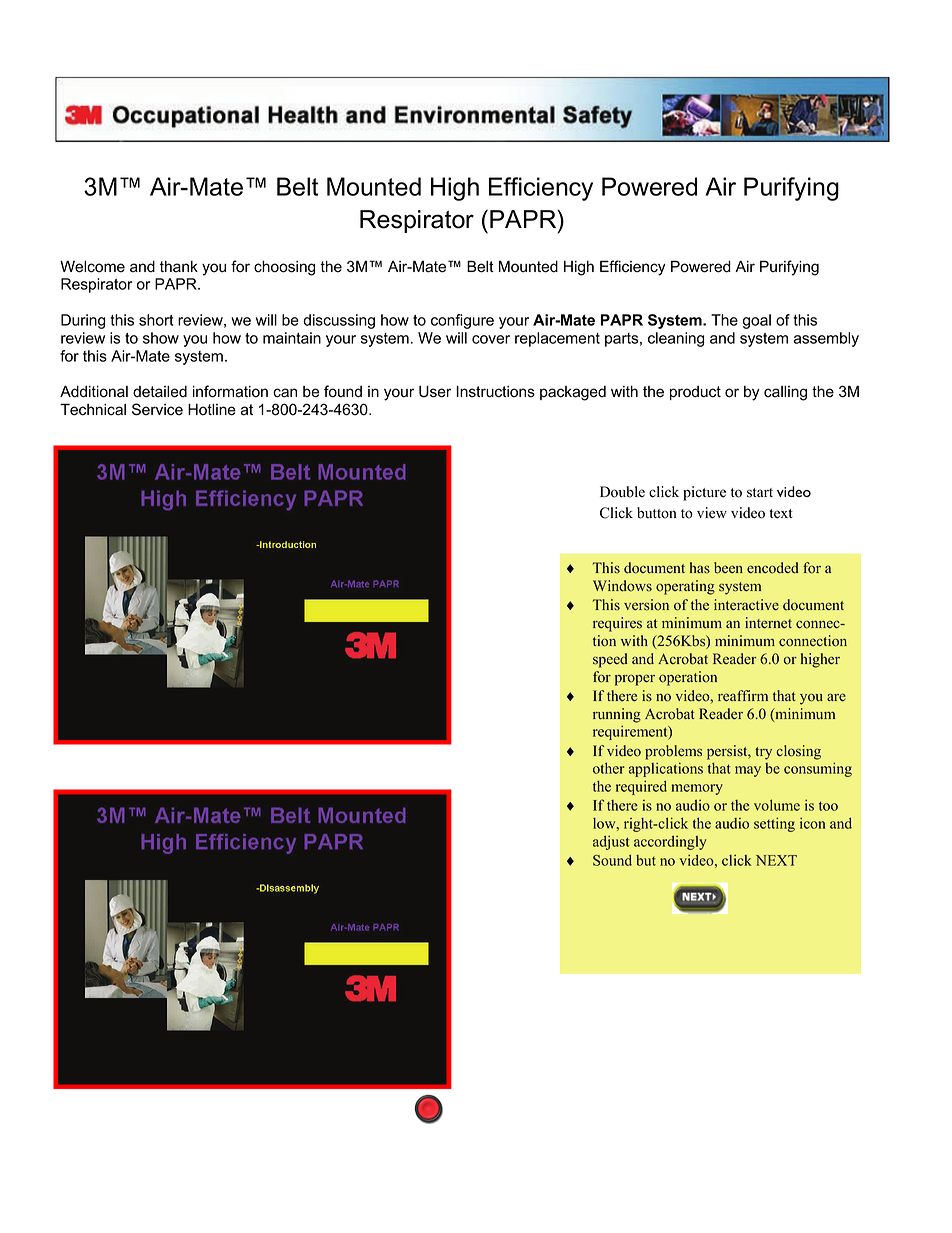  I want to click on running, so click(617, 715).
